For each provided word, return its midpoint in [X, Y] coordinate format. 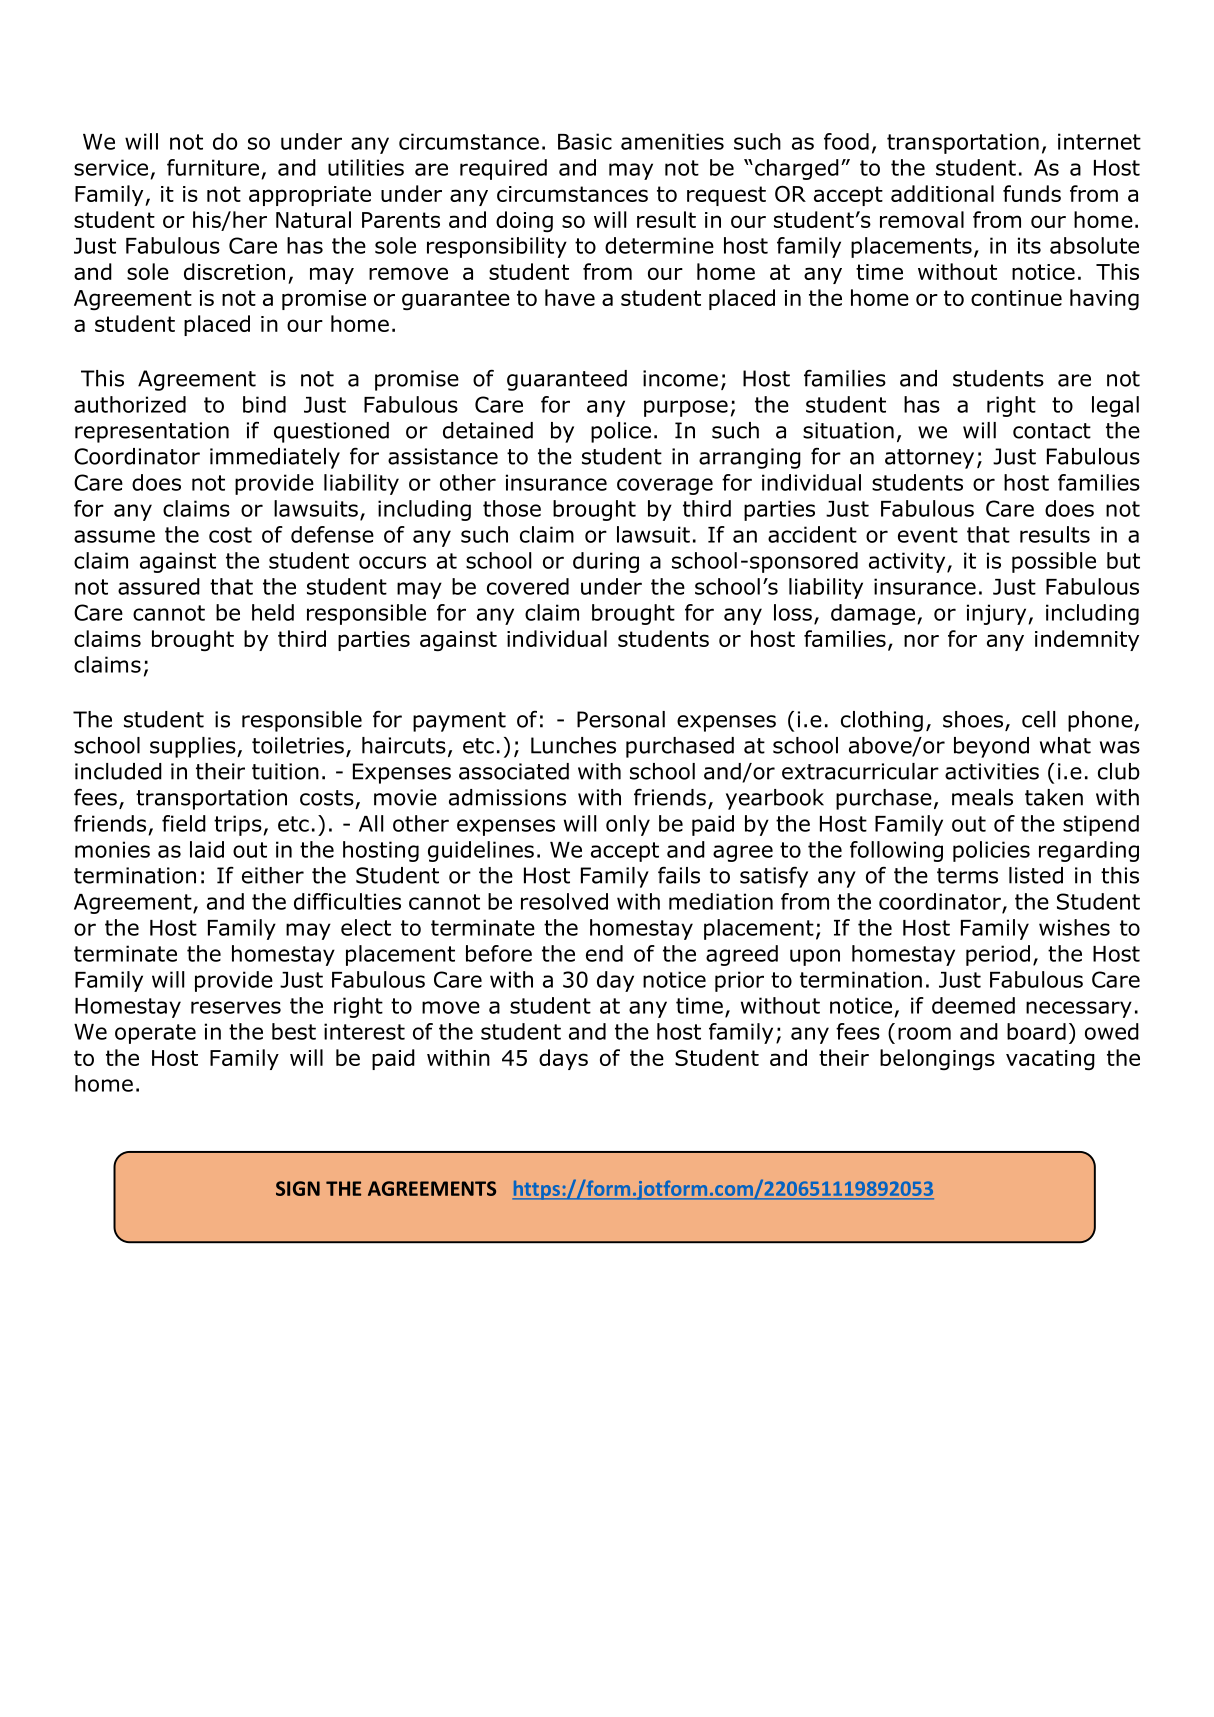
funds [1032, 193]
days [563, 1059]
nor [921, 640]
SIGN [298, 1188]
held [273, 612]
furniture [213, 167]
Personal [621, 719]
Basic [585, 141]
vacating [1050, 1060]
